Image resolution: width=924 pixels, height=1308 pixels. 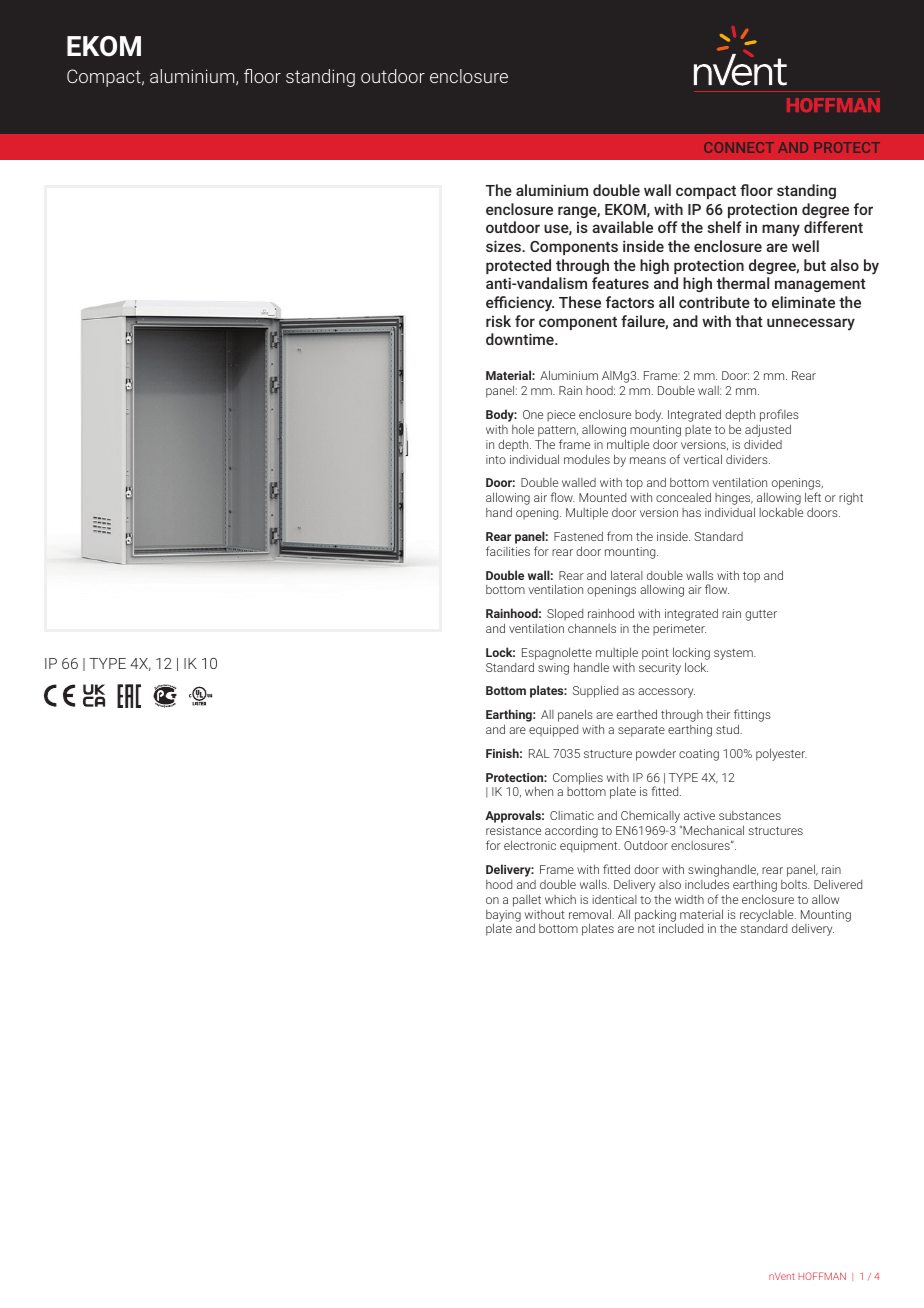 What do you see at coordinates (795, 884) in the image?
I see `bolts` at bounding box center [795, 884].
